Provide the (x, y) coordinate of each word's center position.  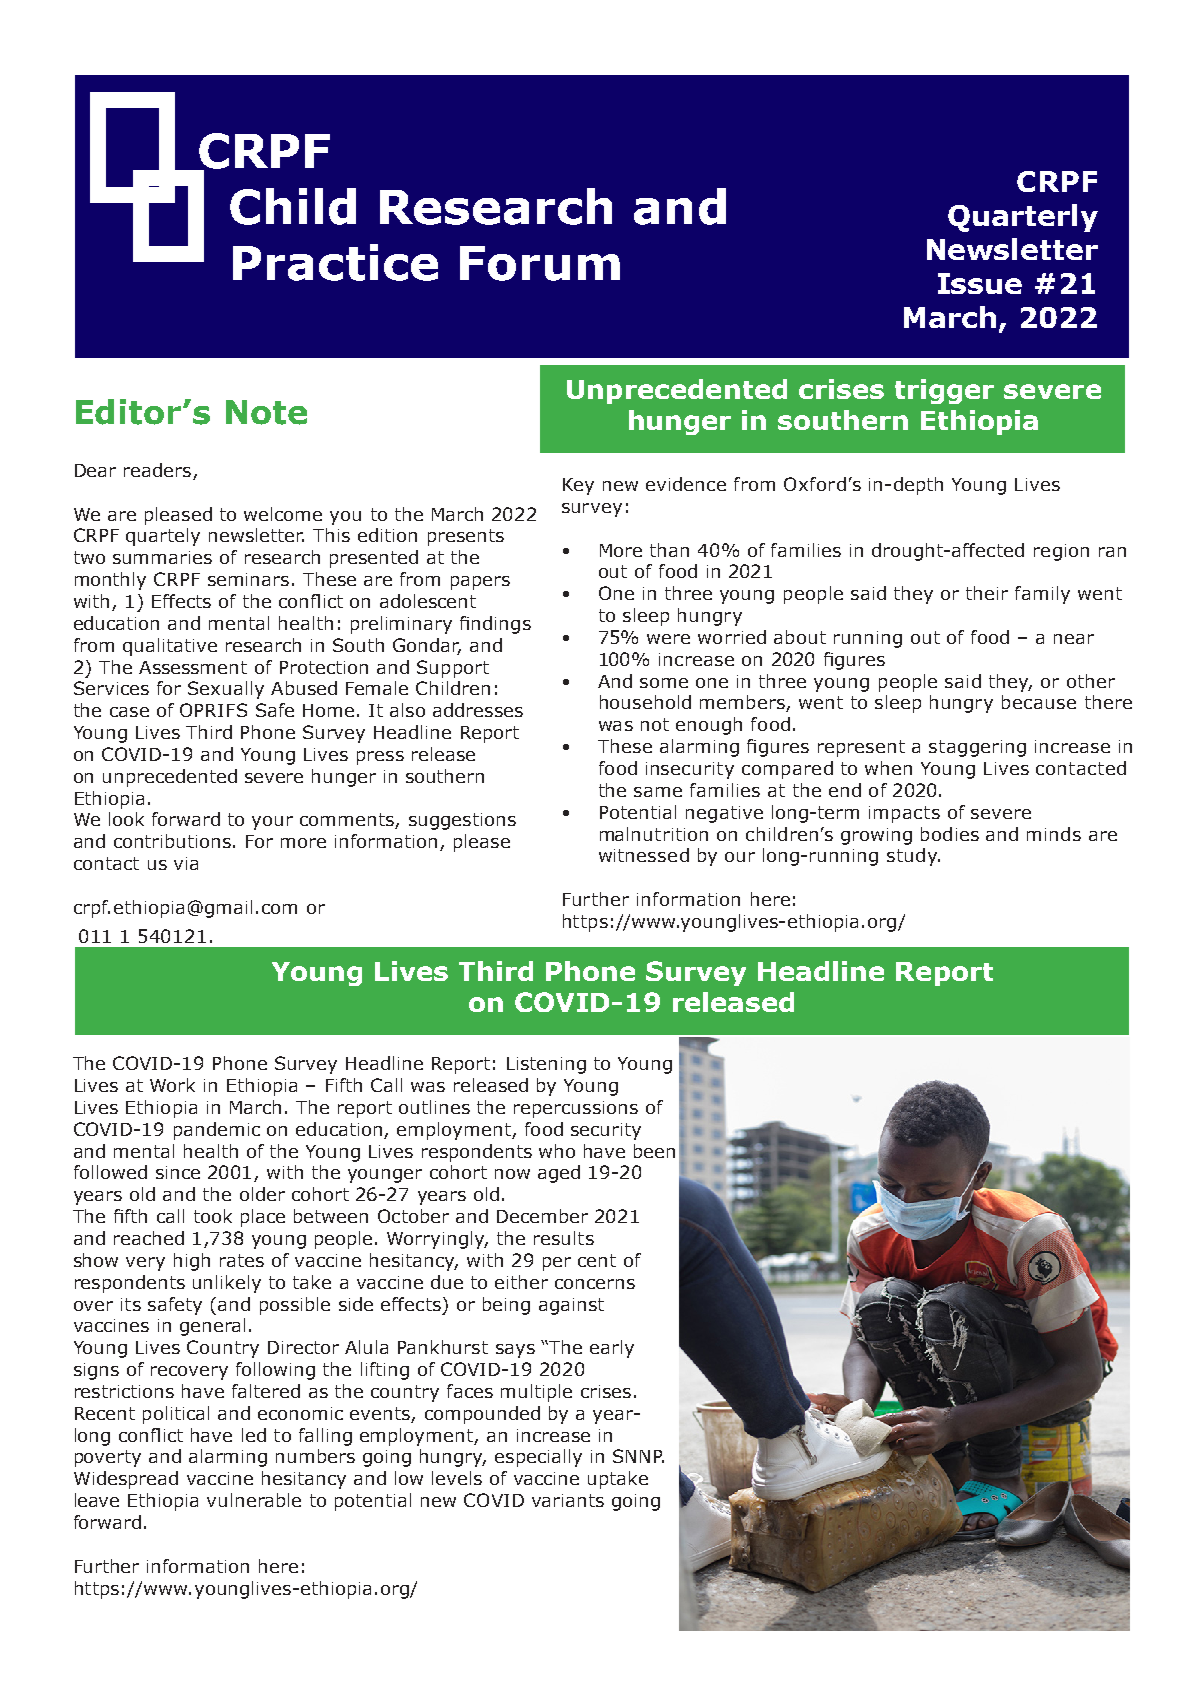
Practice (335, 262)
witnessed (644, 855)
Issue (980, 283)
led (254, 1435)
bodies (950, 834)
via (186, 863)
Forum (540, 263)
